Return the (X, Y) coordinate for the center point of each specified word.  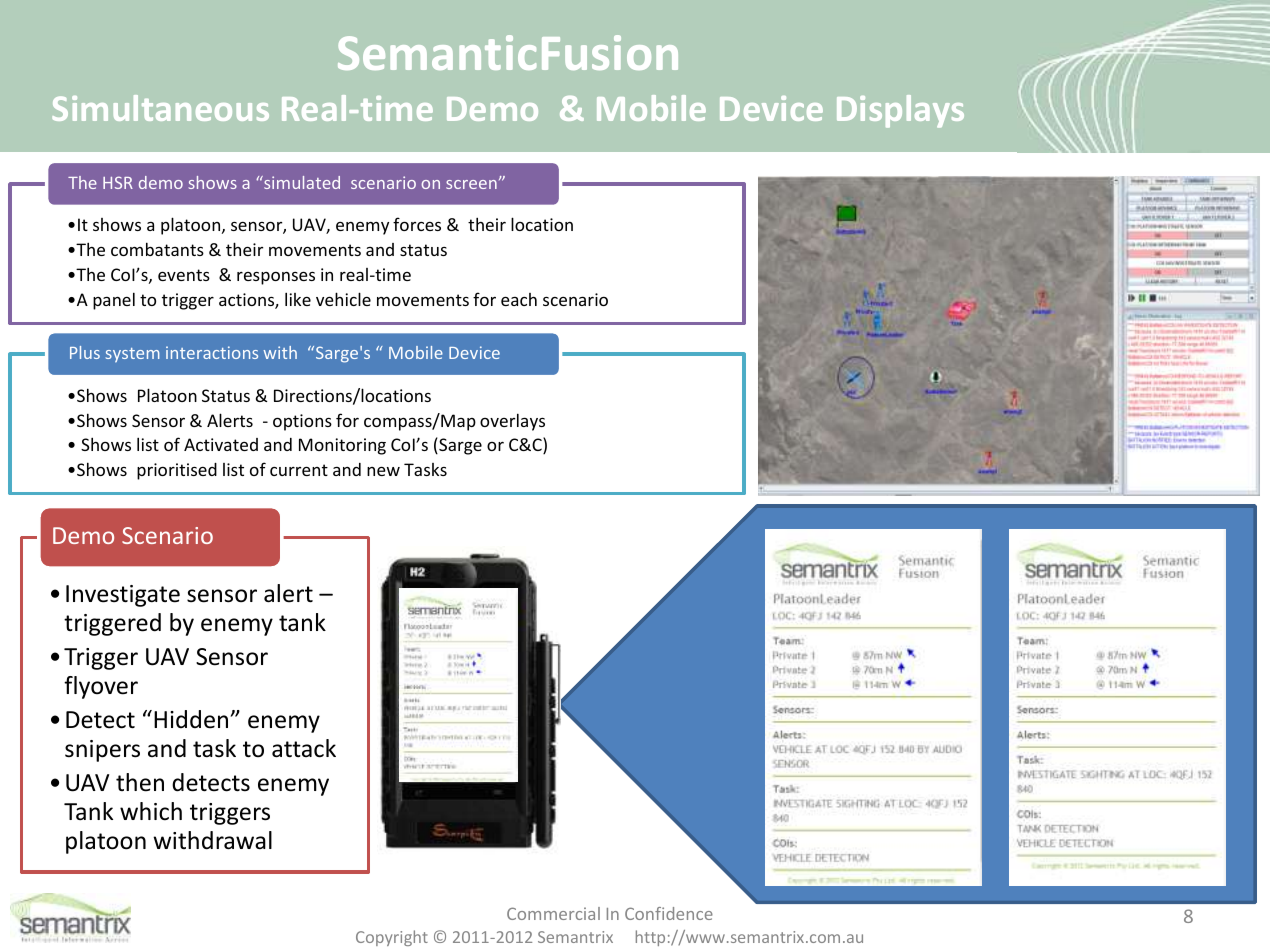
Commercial (553, 913)
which (151, 811)
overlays (512, 422)
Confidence (669, 913)
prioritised (177, 471)
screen (471, 184)
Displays (900, 111)
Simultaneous (160, 108)
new (383, 471)
